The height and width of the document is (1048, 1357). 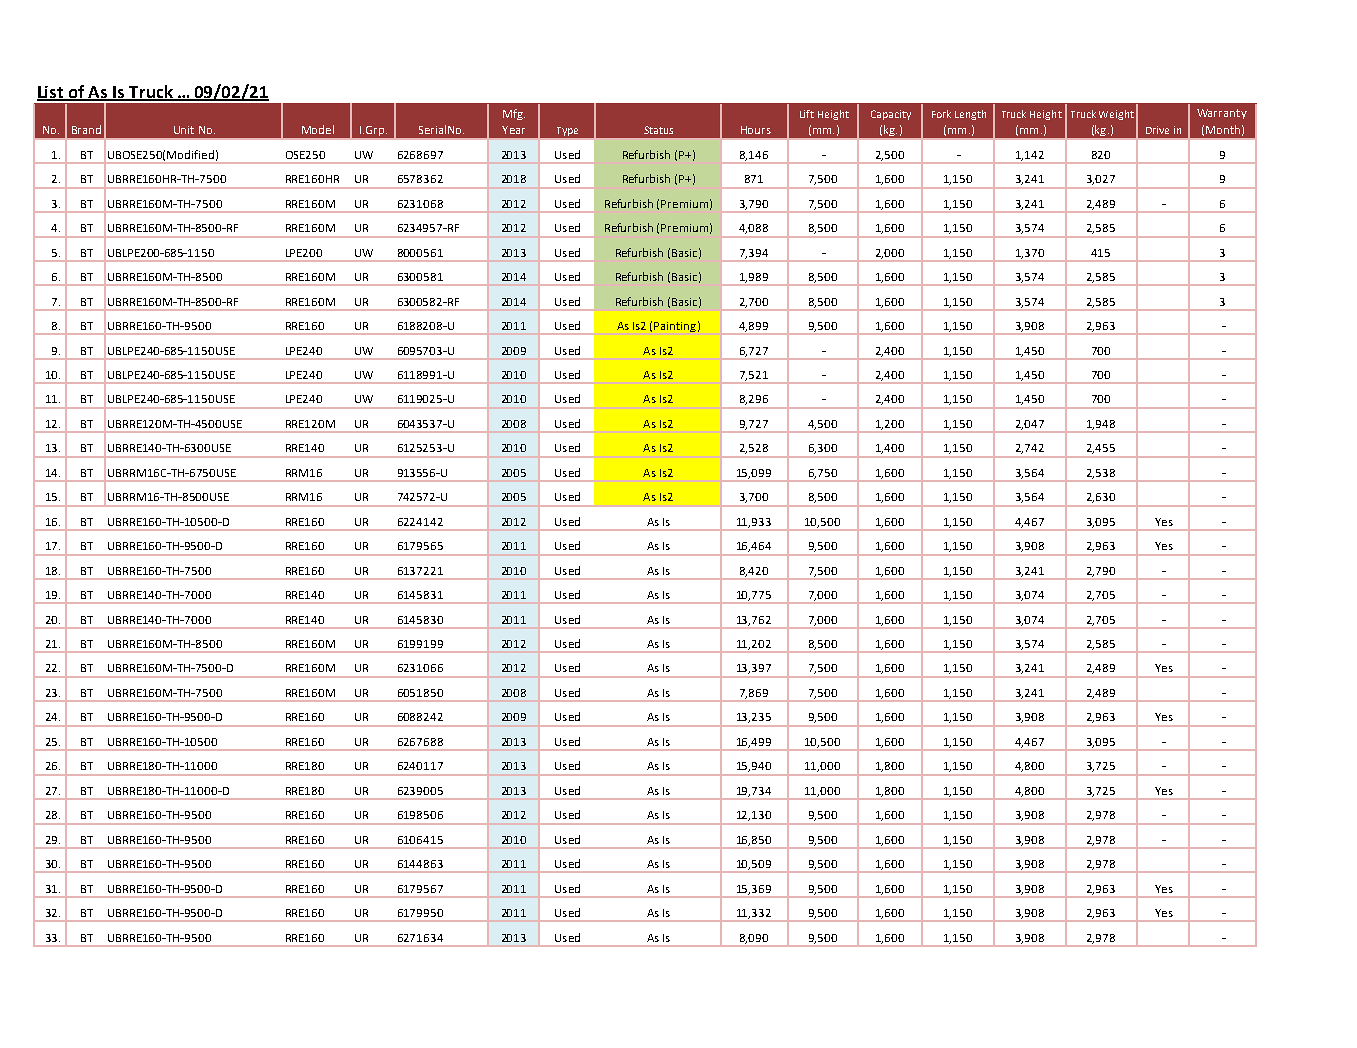 What do you see at coordinates (941, 114) in the document?
I see `Fork` at bounding box center [941, 114].
